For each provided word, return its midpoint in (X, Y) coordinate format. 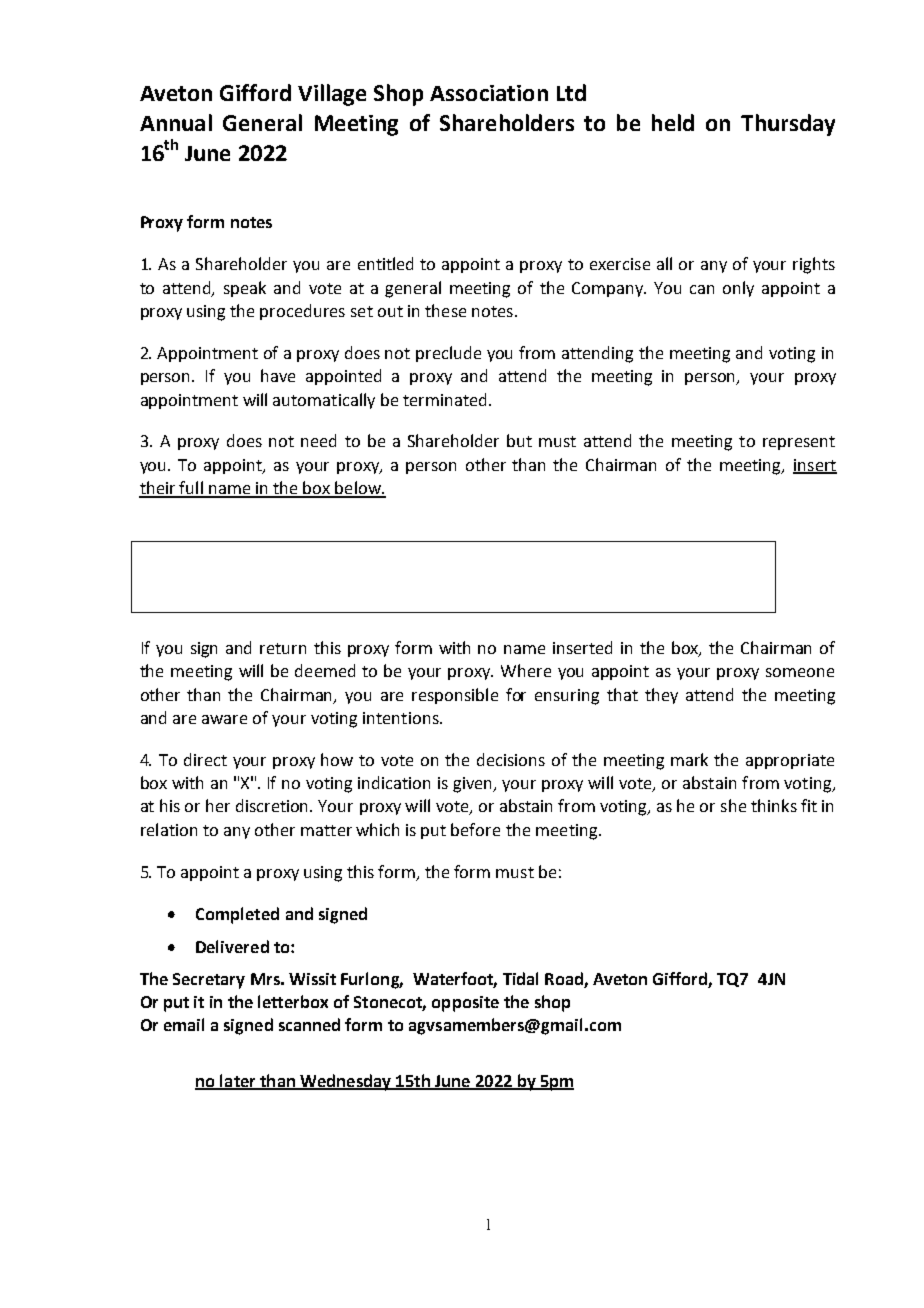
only (738, 289)
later (238, 1081)
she (733, 805)
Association (489, 93)
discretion (273, 805)
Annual (176, 122)
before (475, 829)
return (283, 648)
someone (800, 672)
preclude (448, 354)
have (278, 375)
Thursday (788, 125)
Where (526, 670)
